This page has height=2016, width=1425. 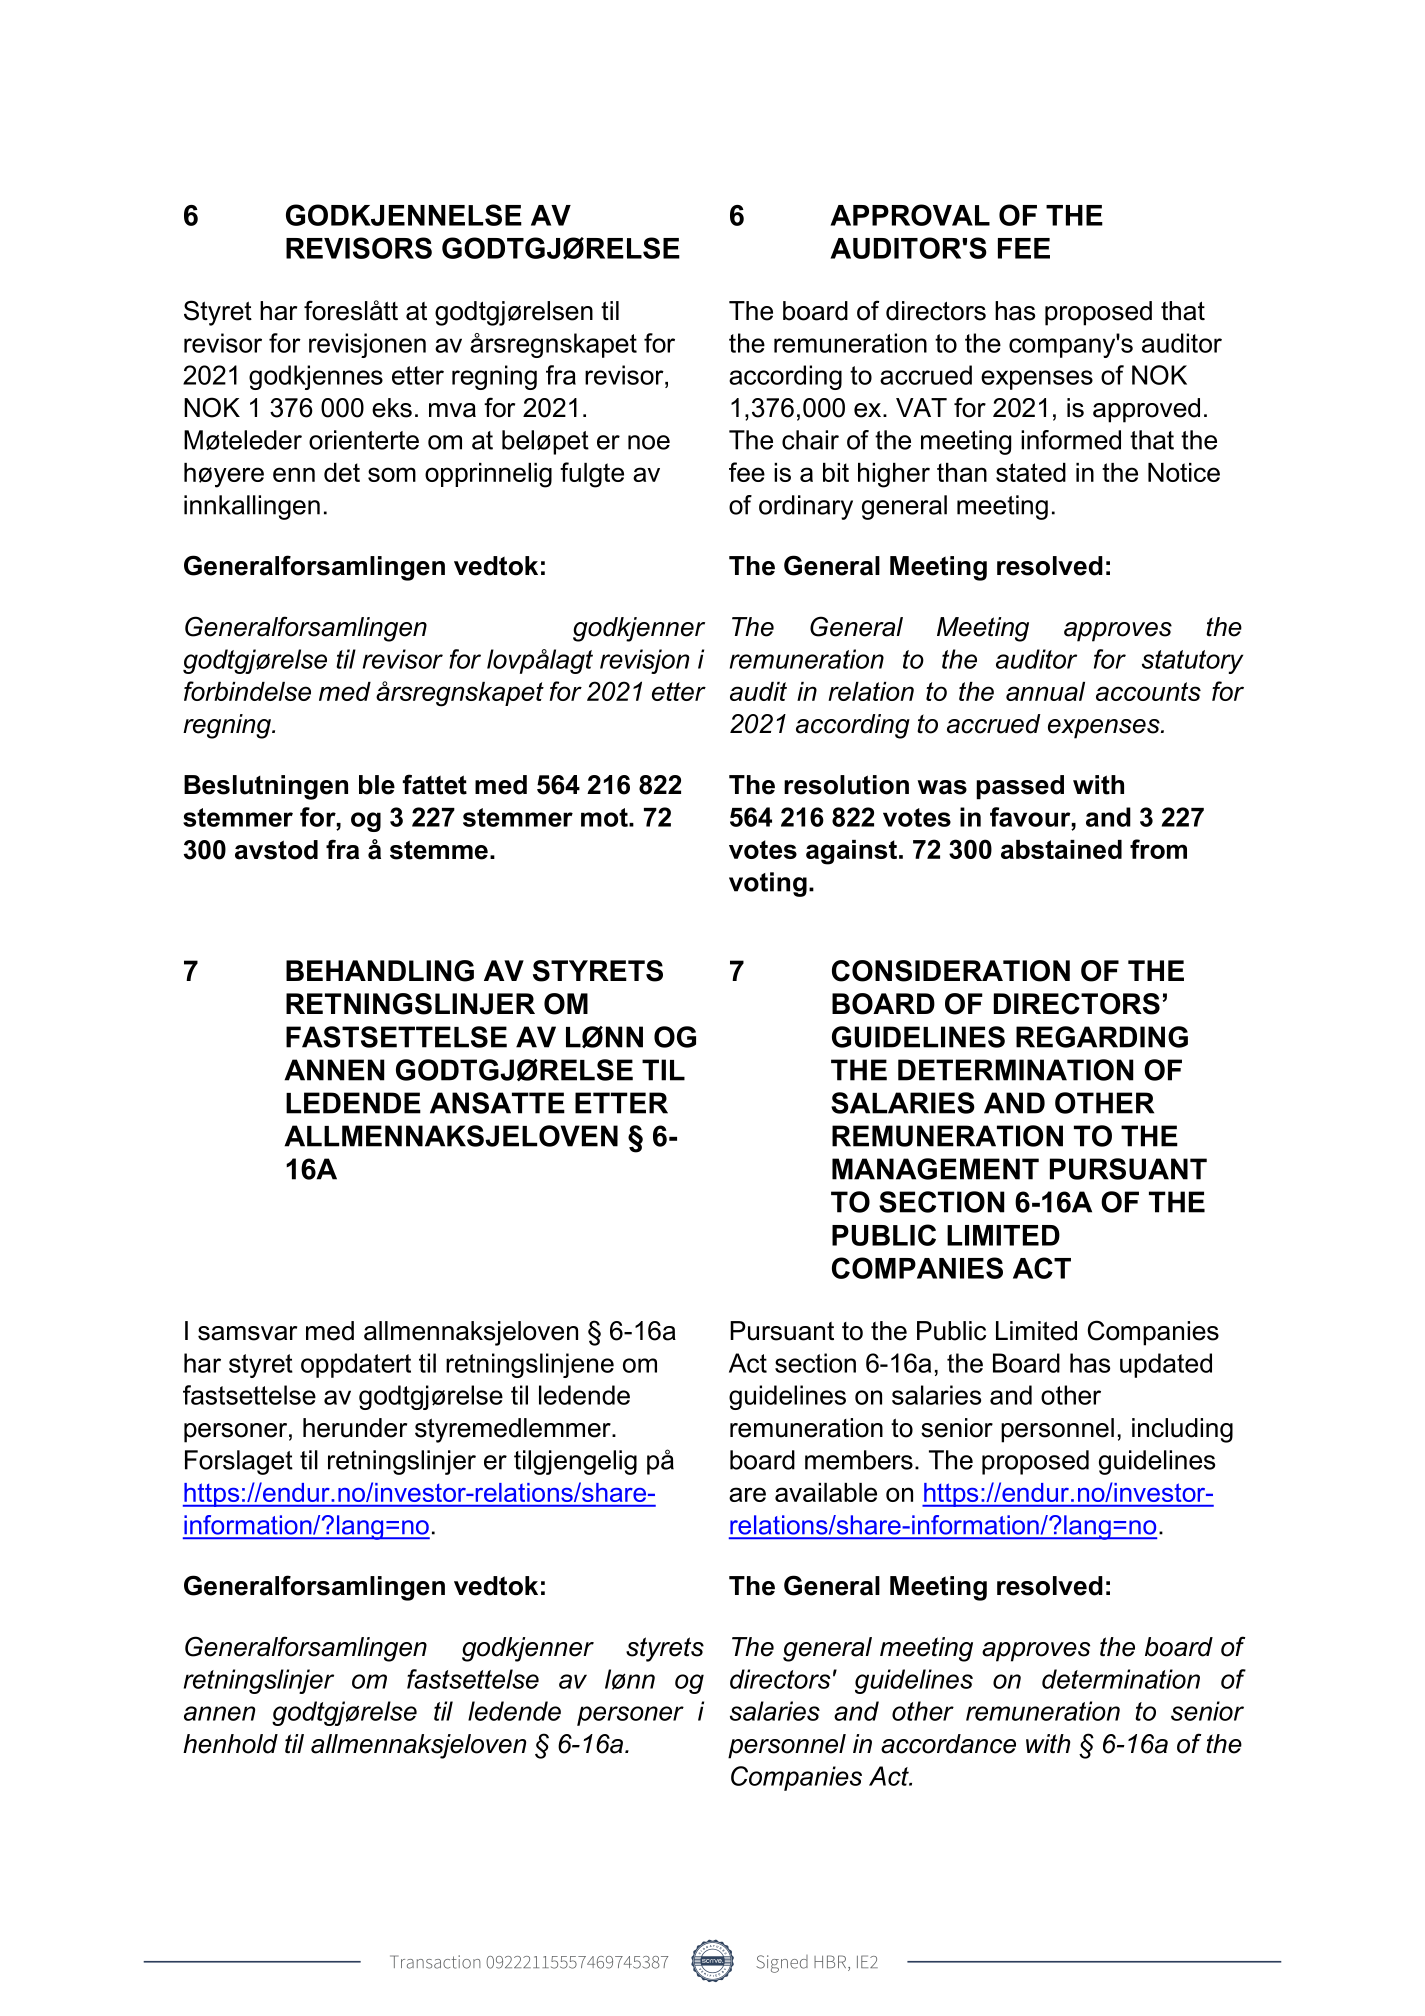 What do you see at coordinates (910, 215) in the page?
I see `APPROVAL` at bounding box center [910, 215].
